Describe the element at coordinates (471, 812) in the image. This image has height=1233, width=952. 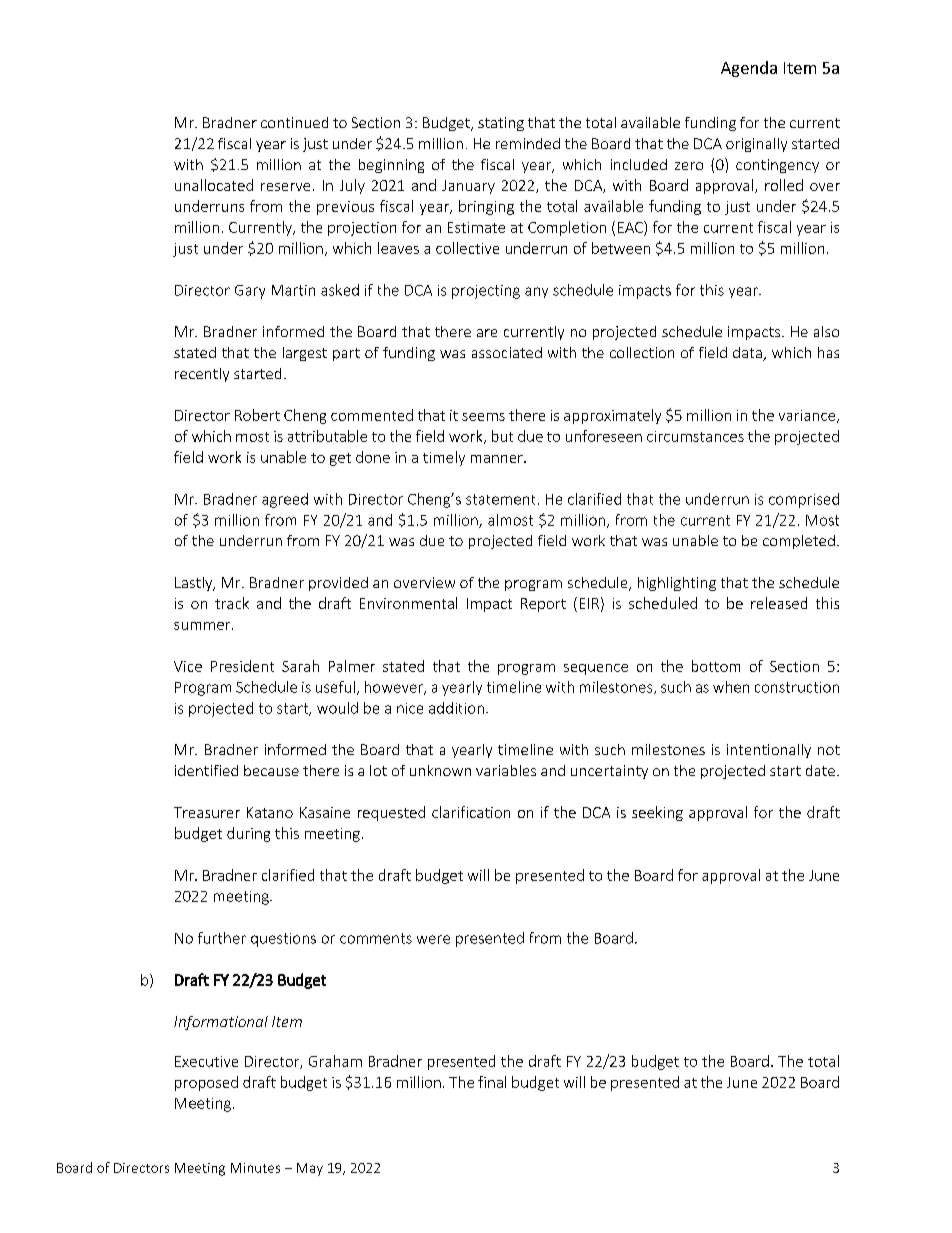
I see `clarification` at that location.
